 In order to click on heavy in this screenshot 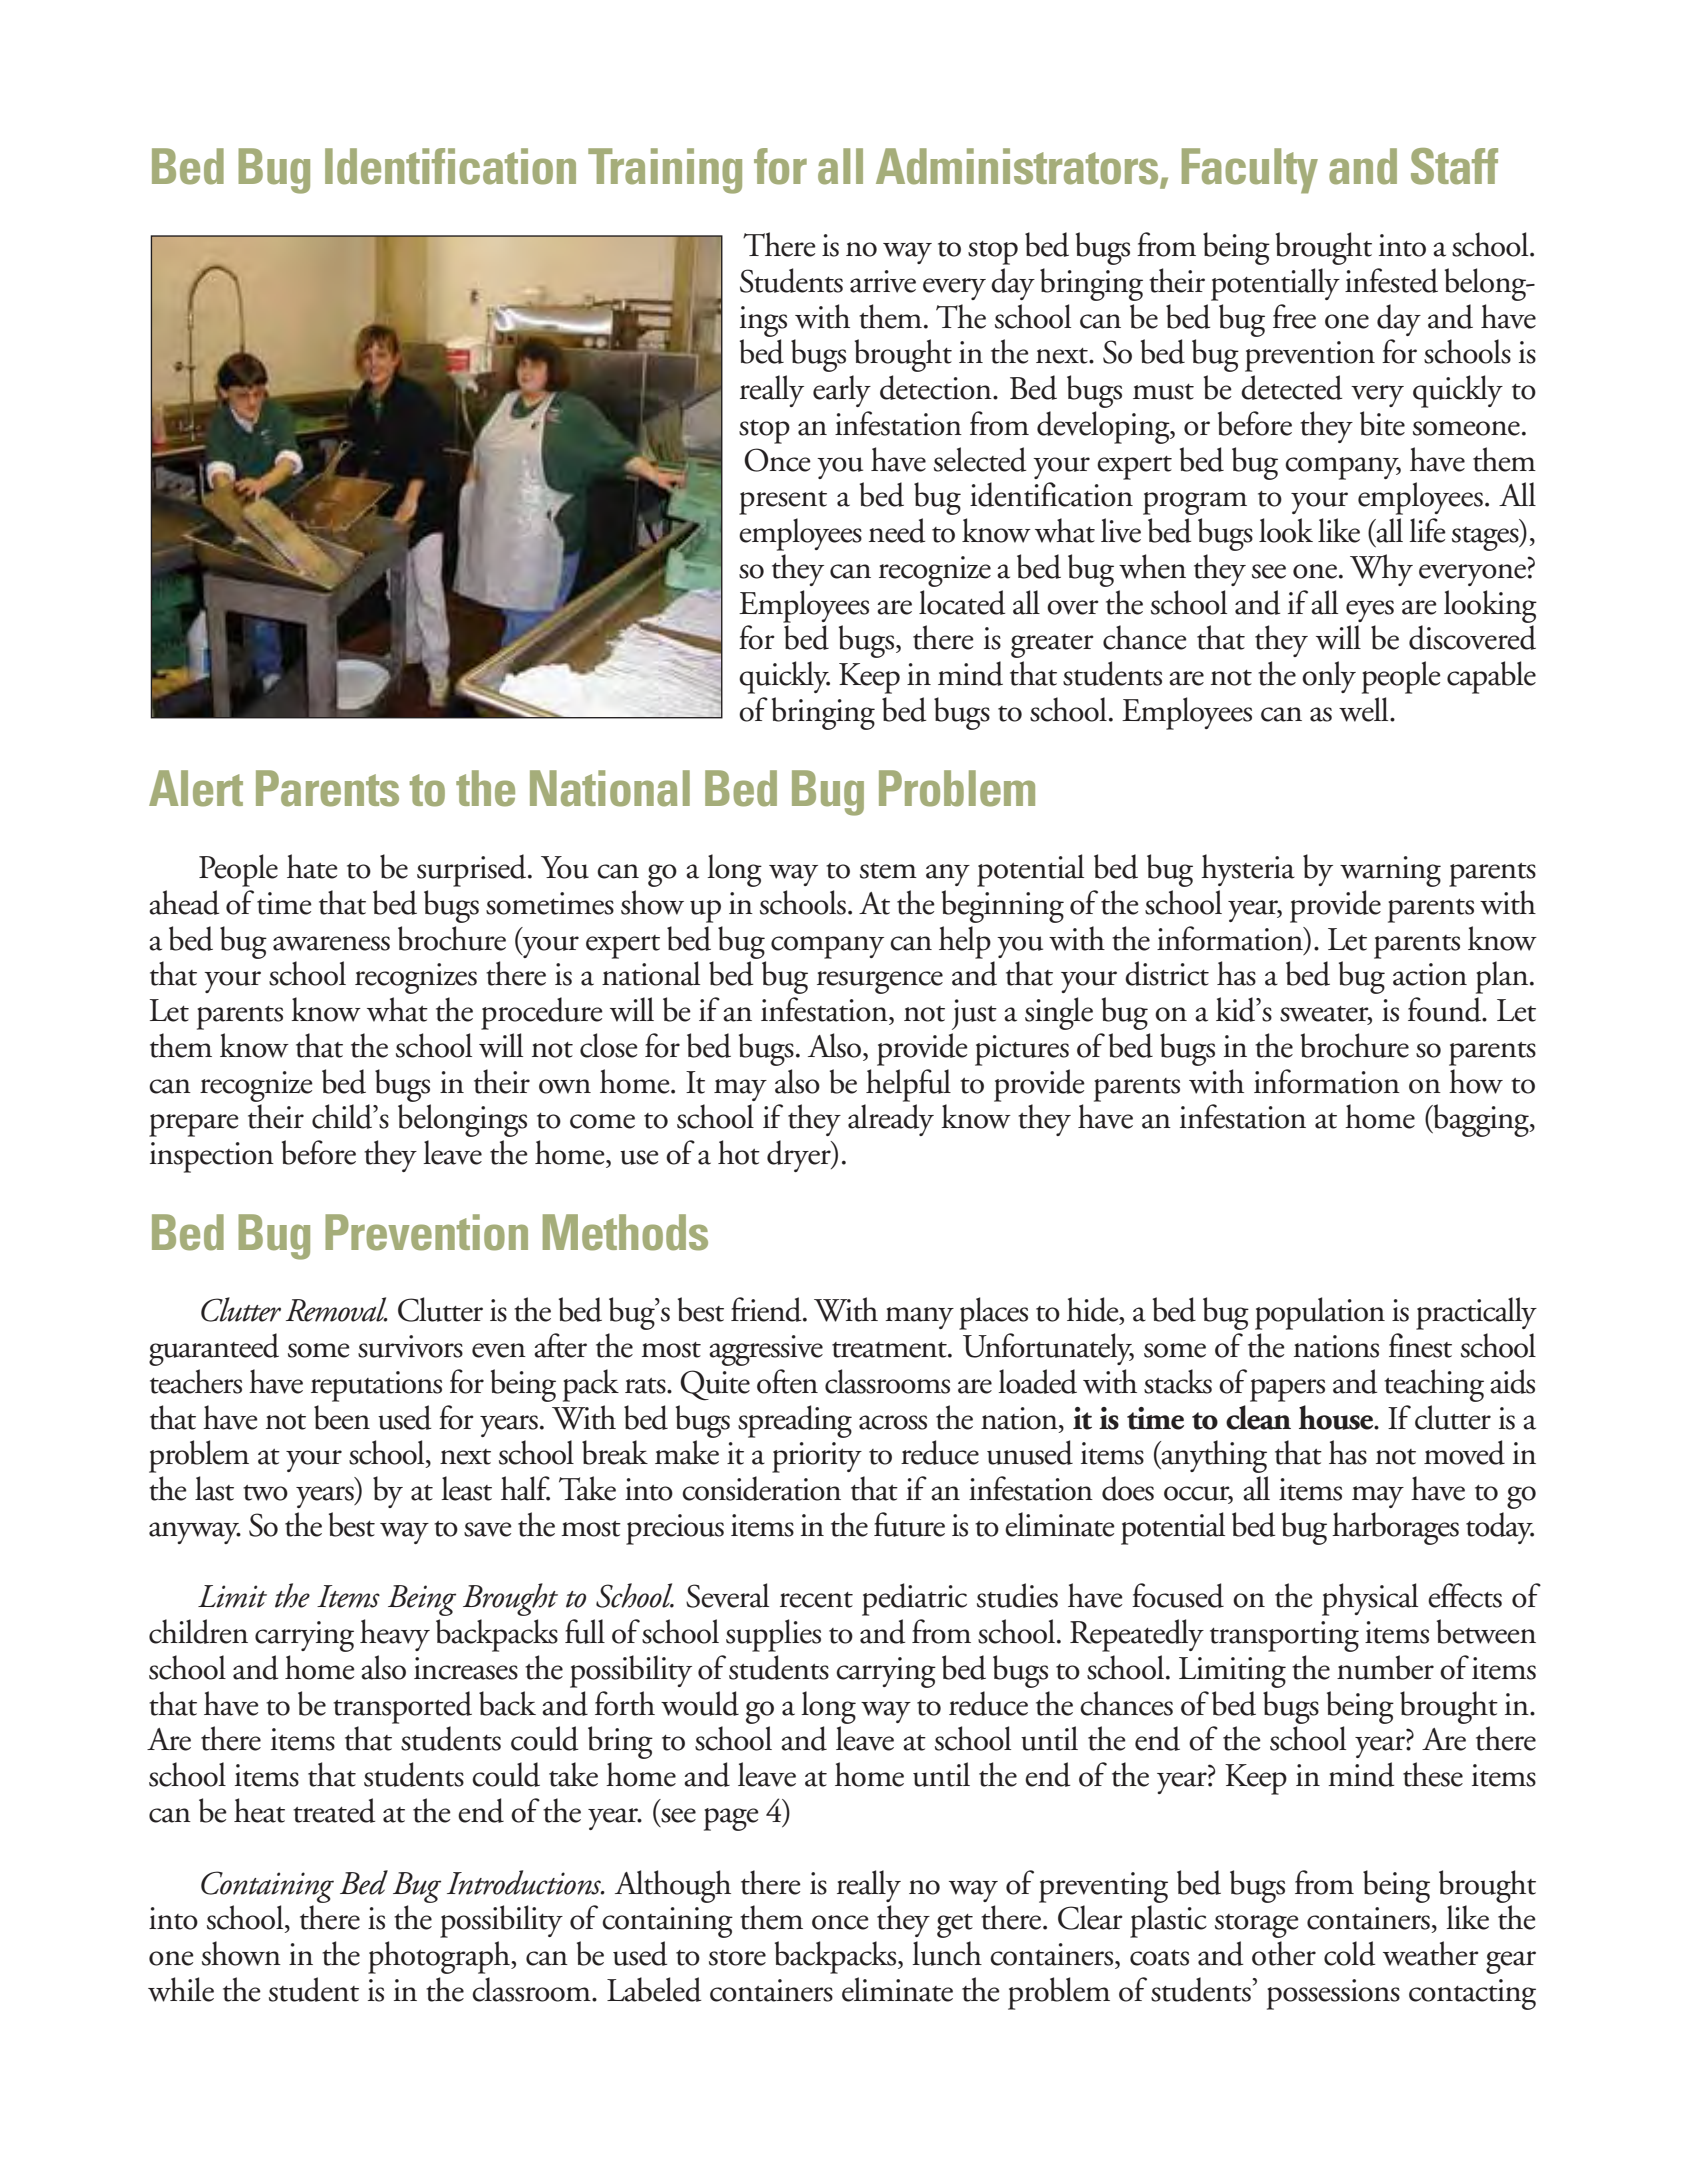, I will do `click(395, 1635)`.
